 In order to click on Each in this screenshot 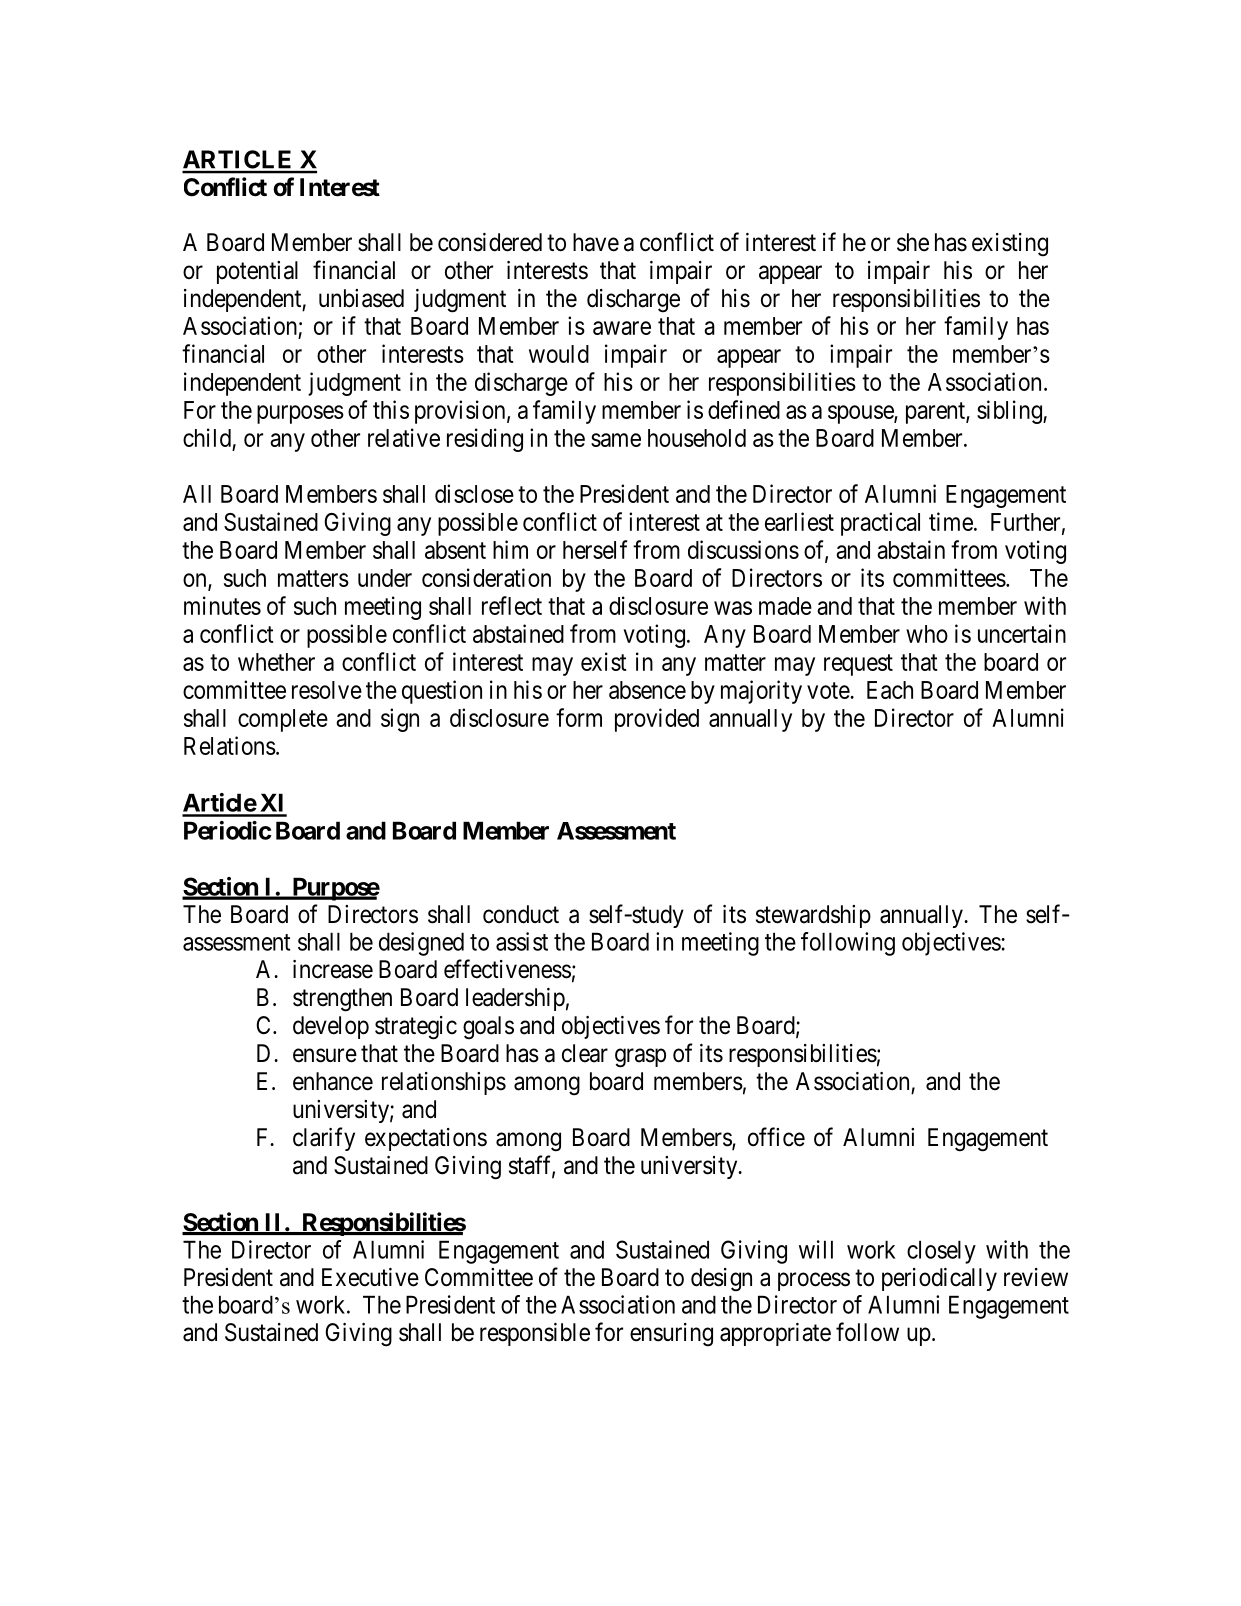, I will do `click(890, 690)`.
